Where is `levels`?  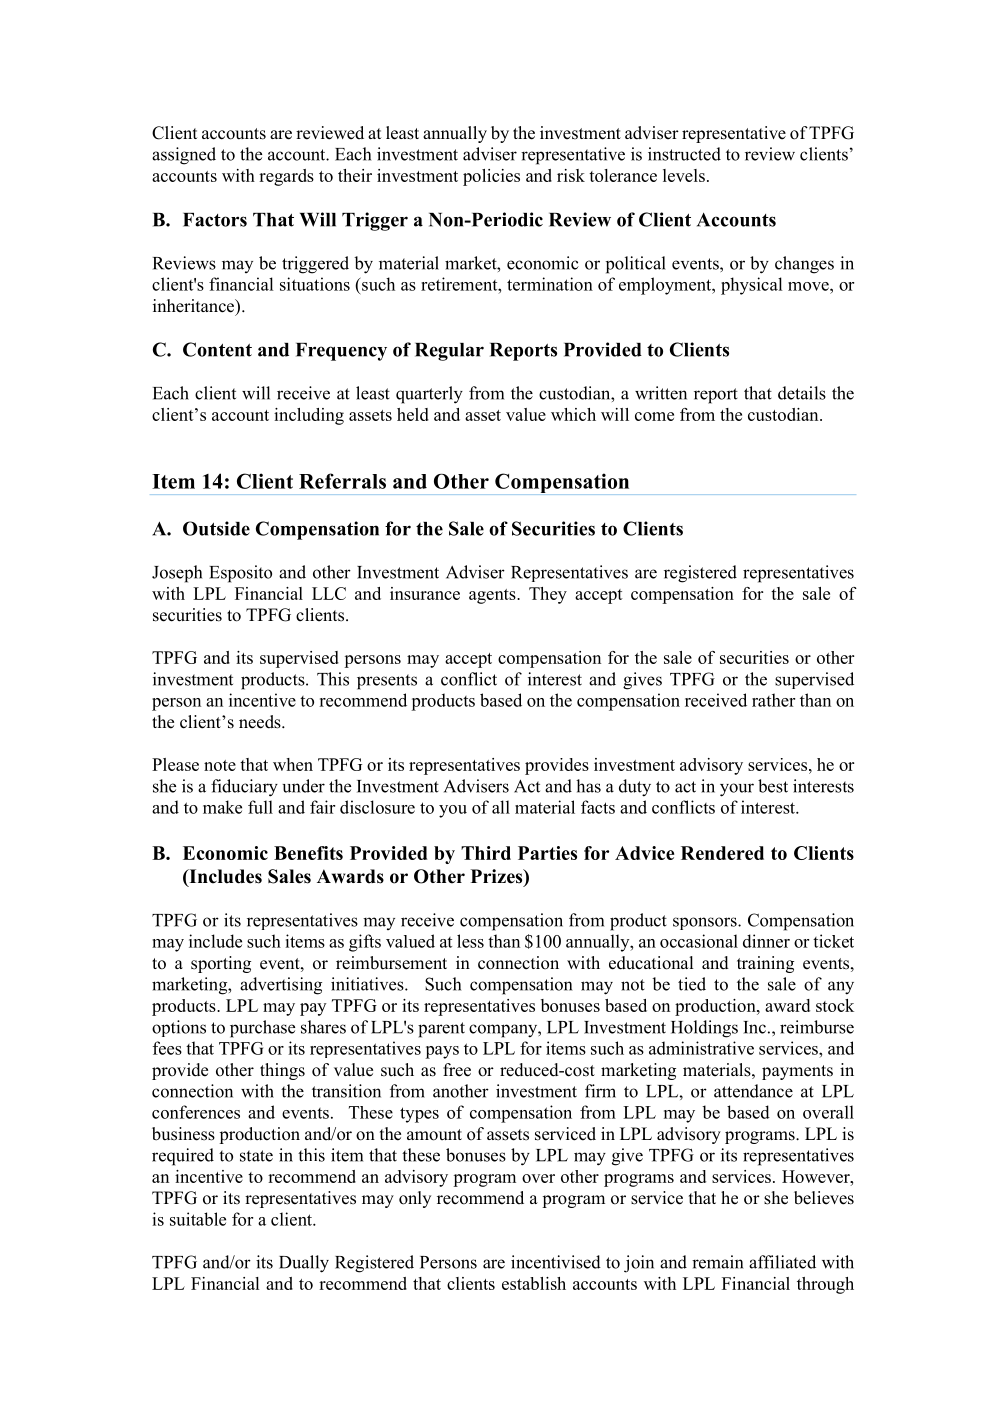
levels is located at coordinates (684, 175).
